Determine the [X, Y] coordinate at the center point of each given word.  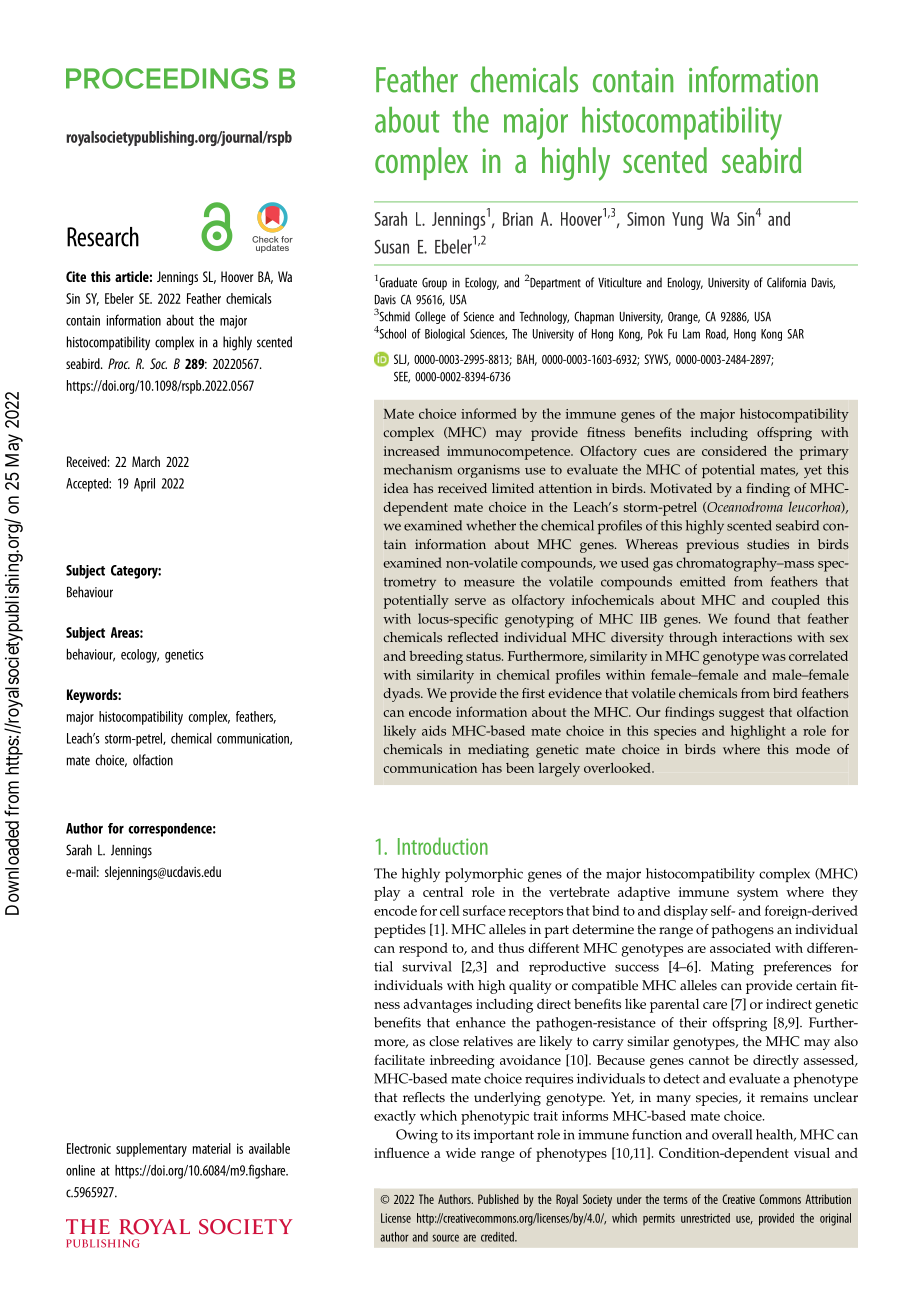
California [786, 282]
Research [103, 237]
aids [434, 730]
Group [434, 284]
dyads [403, 695]
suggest [741, 714]
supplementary [151, 1150]
